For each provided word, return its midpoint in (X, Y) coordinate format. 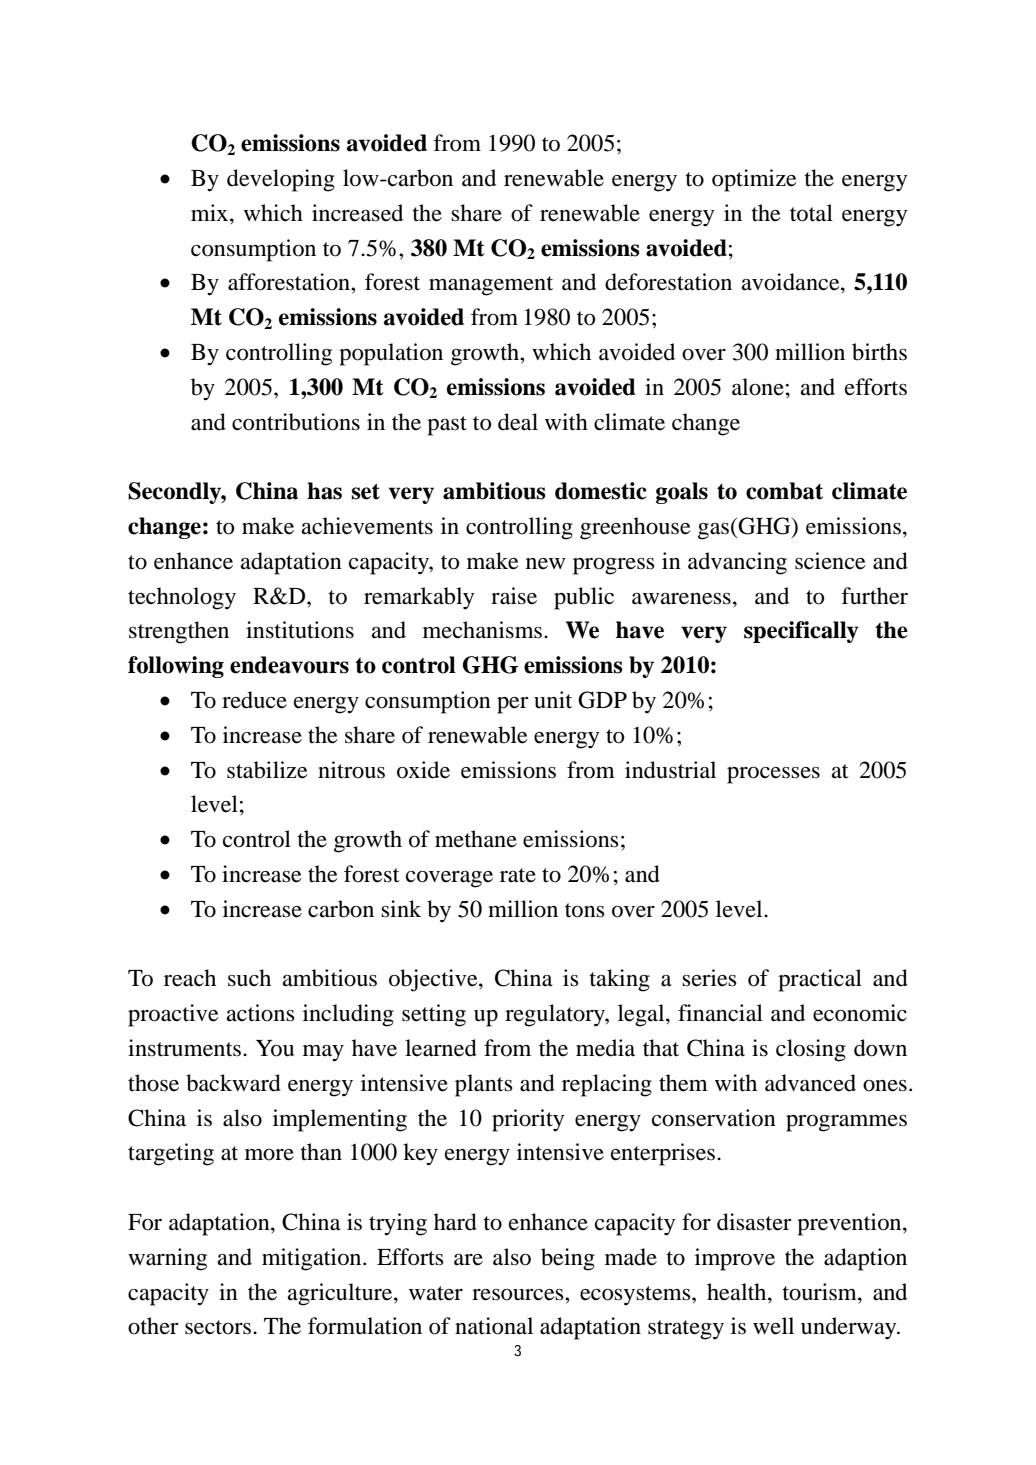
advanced (810, 1083)
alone (758, 387)
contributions (296, 422)
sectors (219, 1327)
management (491, 286)
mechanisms (482, 630)
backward (233, 1083)
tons (585, 910)
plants (484, 1085)
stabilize (267, 770)
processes (773, 775)
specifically (801, 632)
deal (518, 422)
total (811, 213)
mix (211, 212)
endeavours (289, 665)
